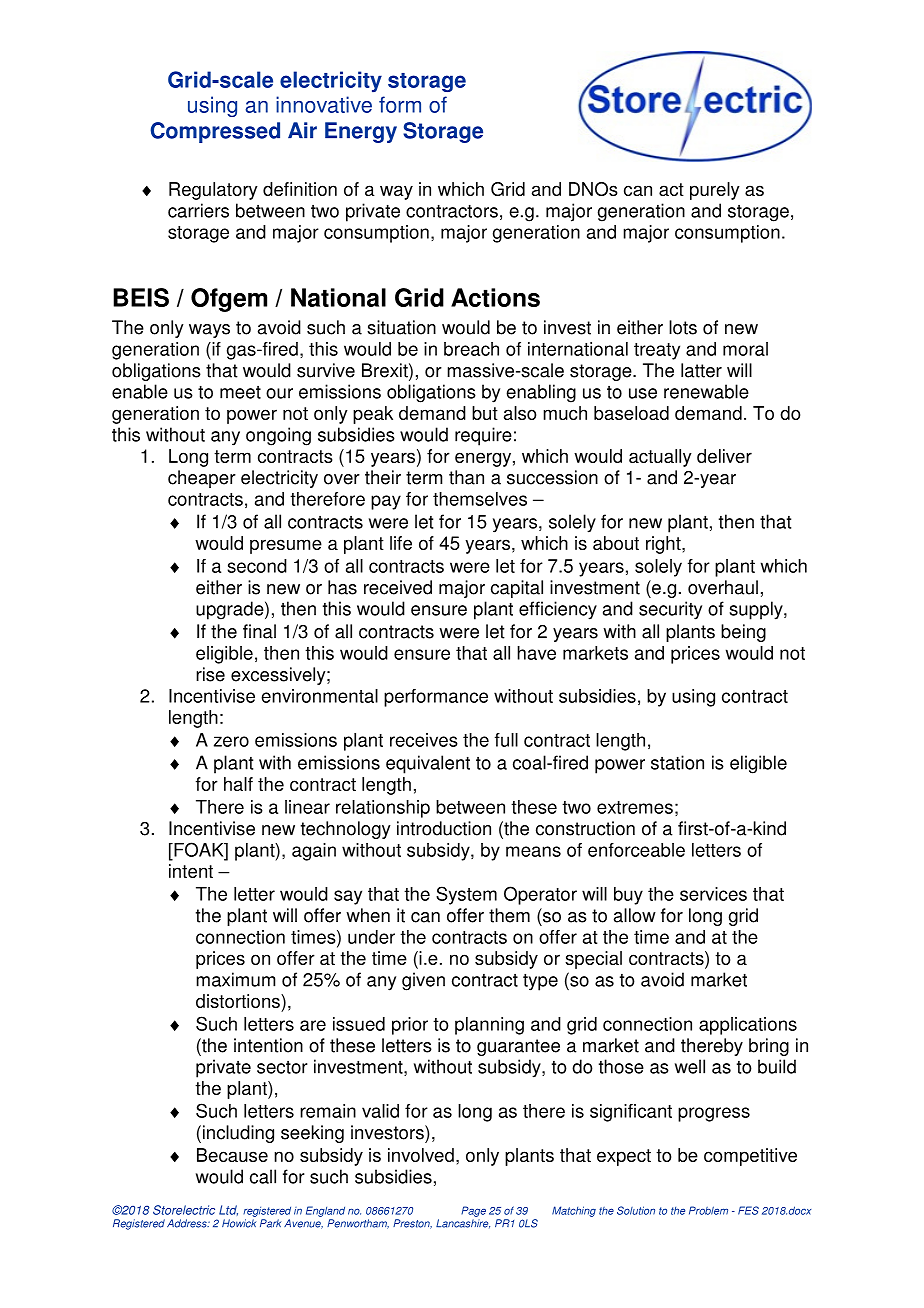 The width and height of the image is (924, 1308). I want to click on Problem, so click(708, 1210).
